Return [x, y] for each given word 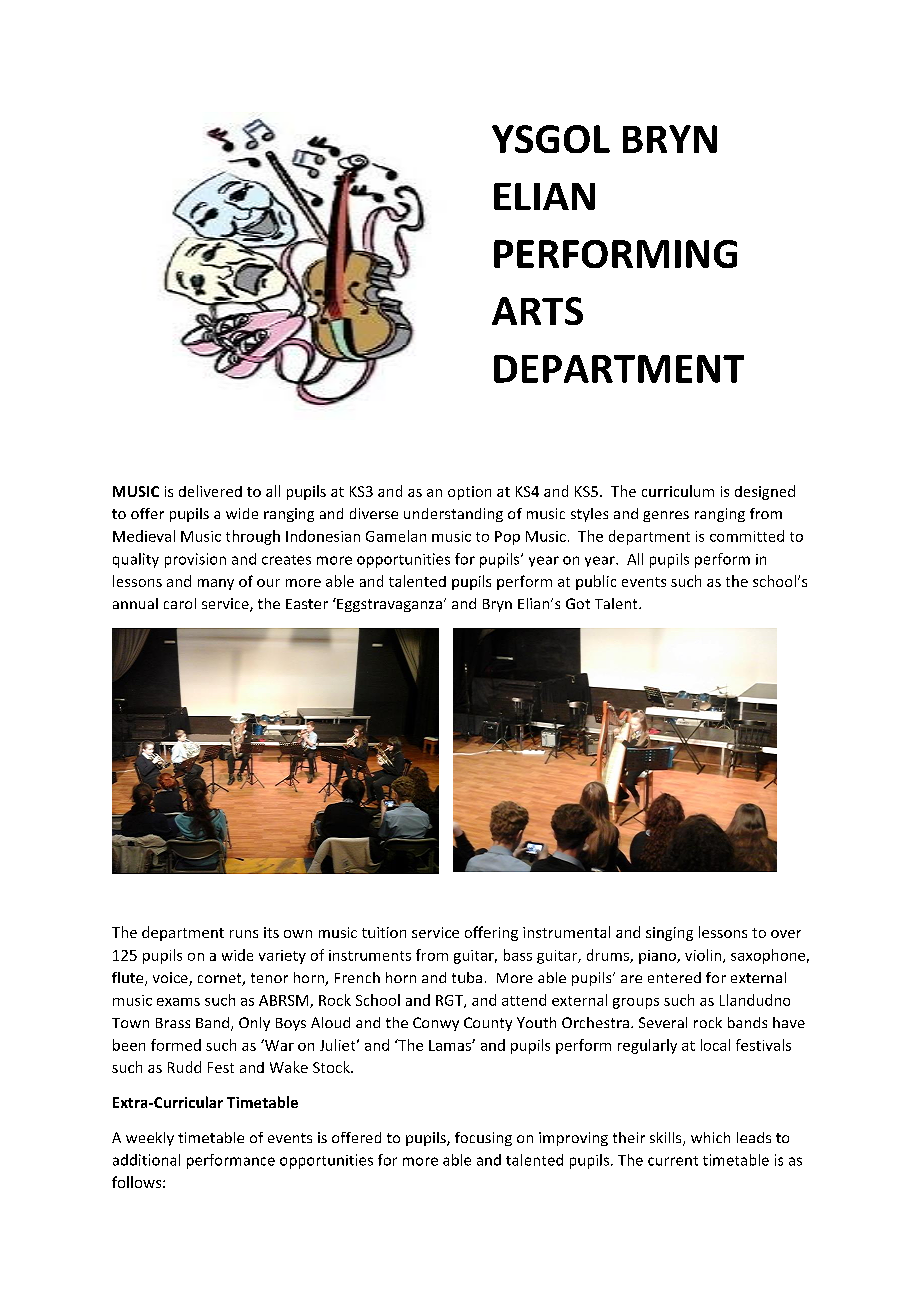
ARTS [537, 311]
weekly [150, 1139]
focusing [483, 1139]
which [710, 1137]
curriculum [678, 491]
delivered [210, 491]
